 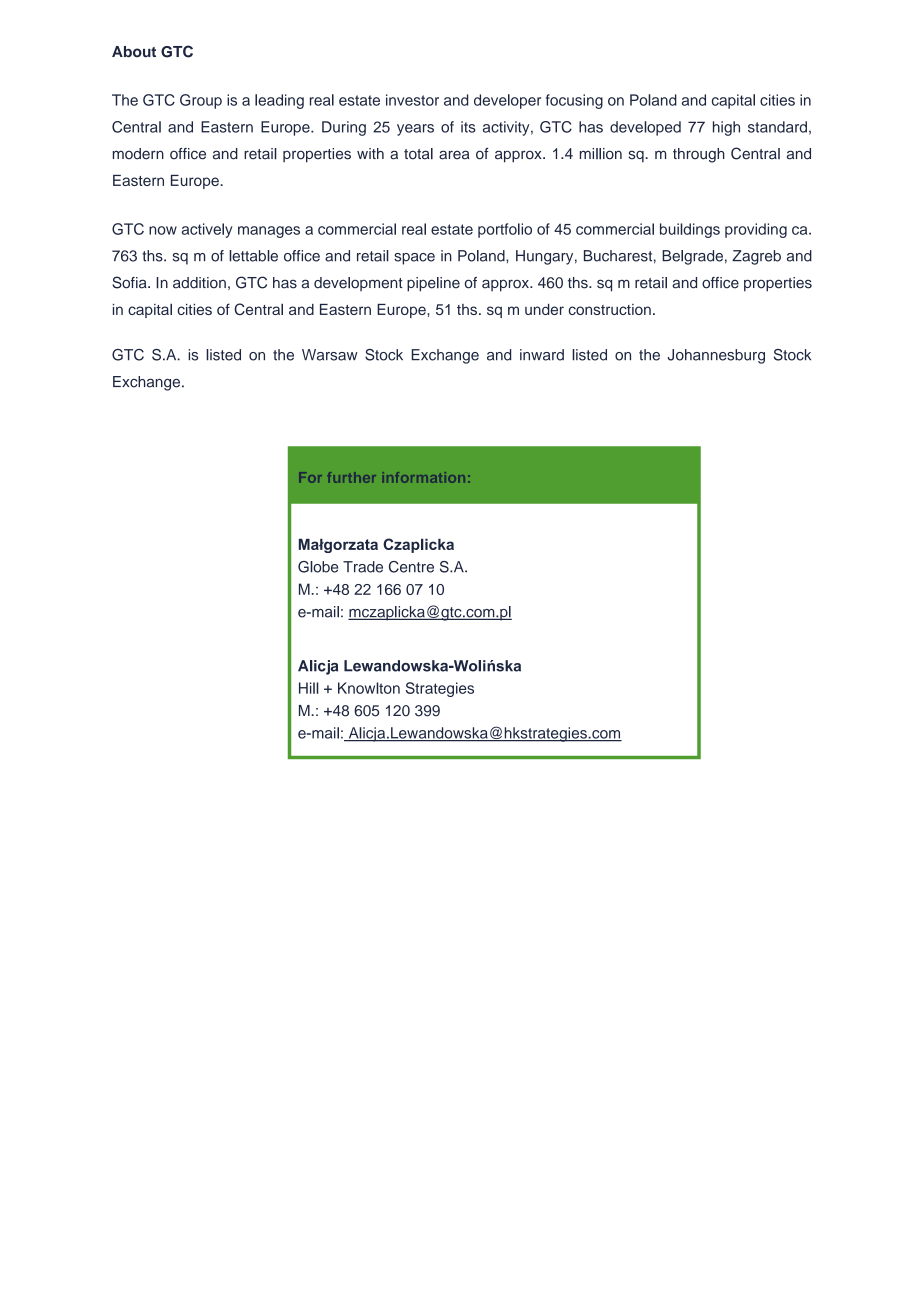 I want to click on Group, so click(x=201, y=101).
